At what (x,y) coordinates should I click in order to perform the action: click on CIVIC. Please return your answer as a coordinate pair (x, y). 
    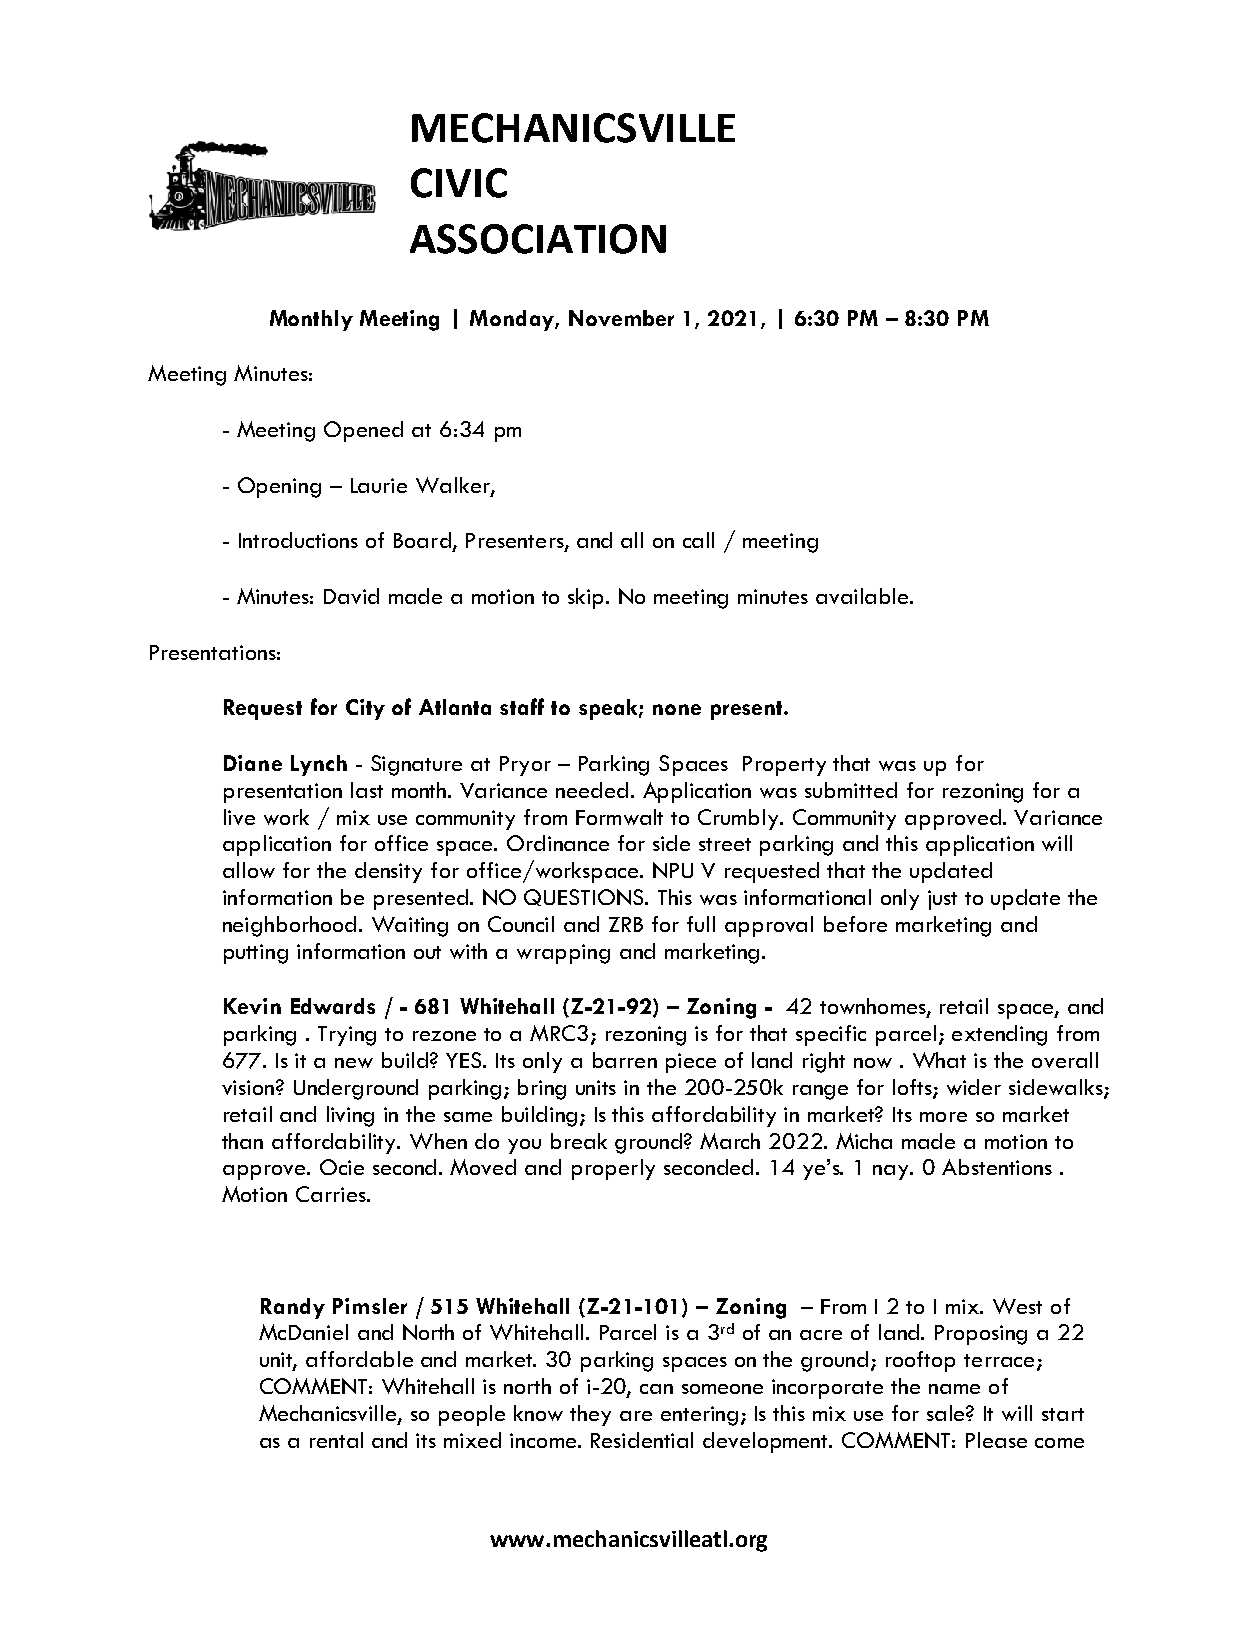
    Looking at the image, I should click on (459, 183).
